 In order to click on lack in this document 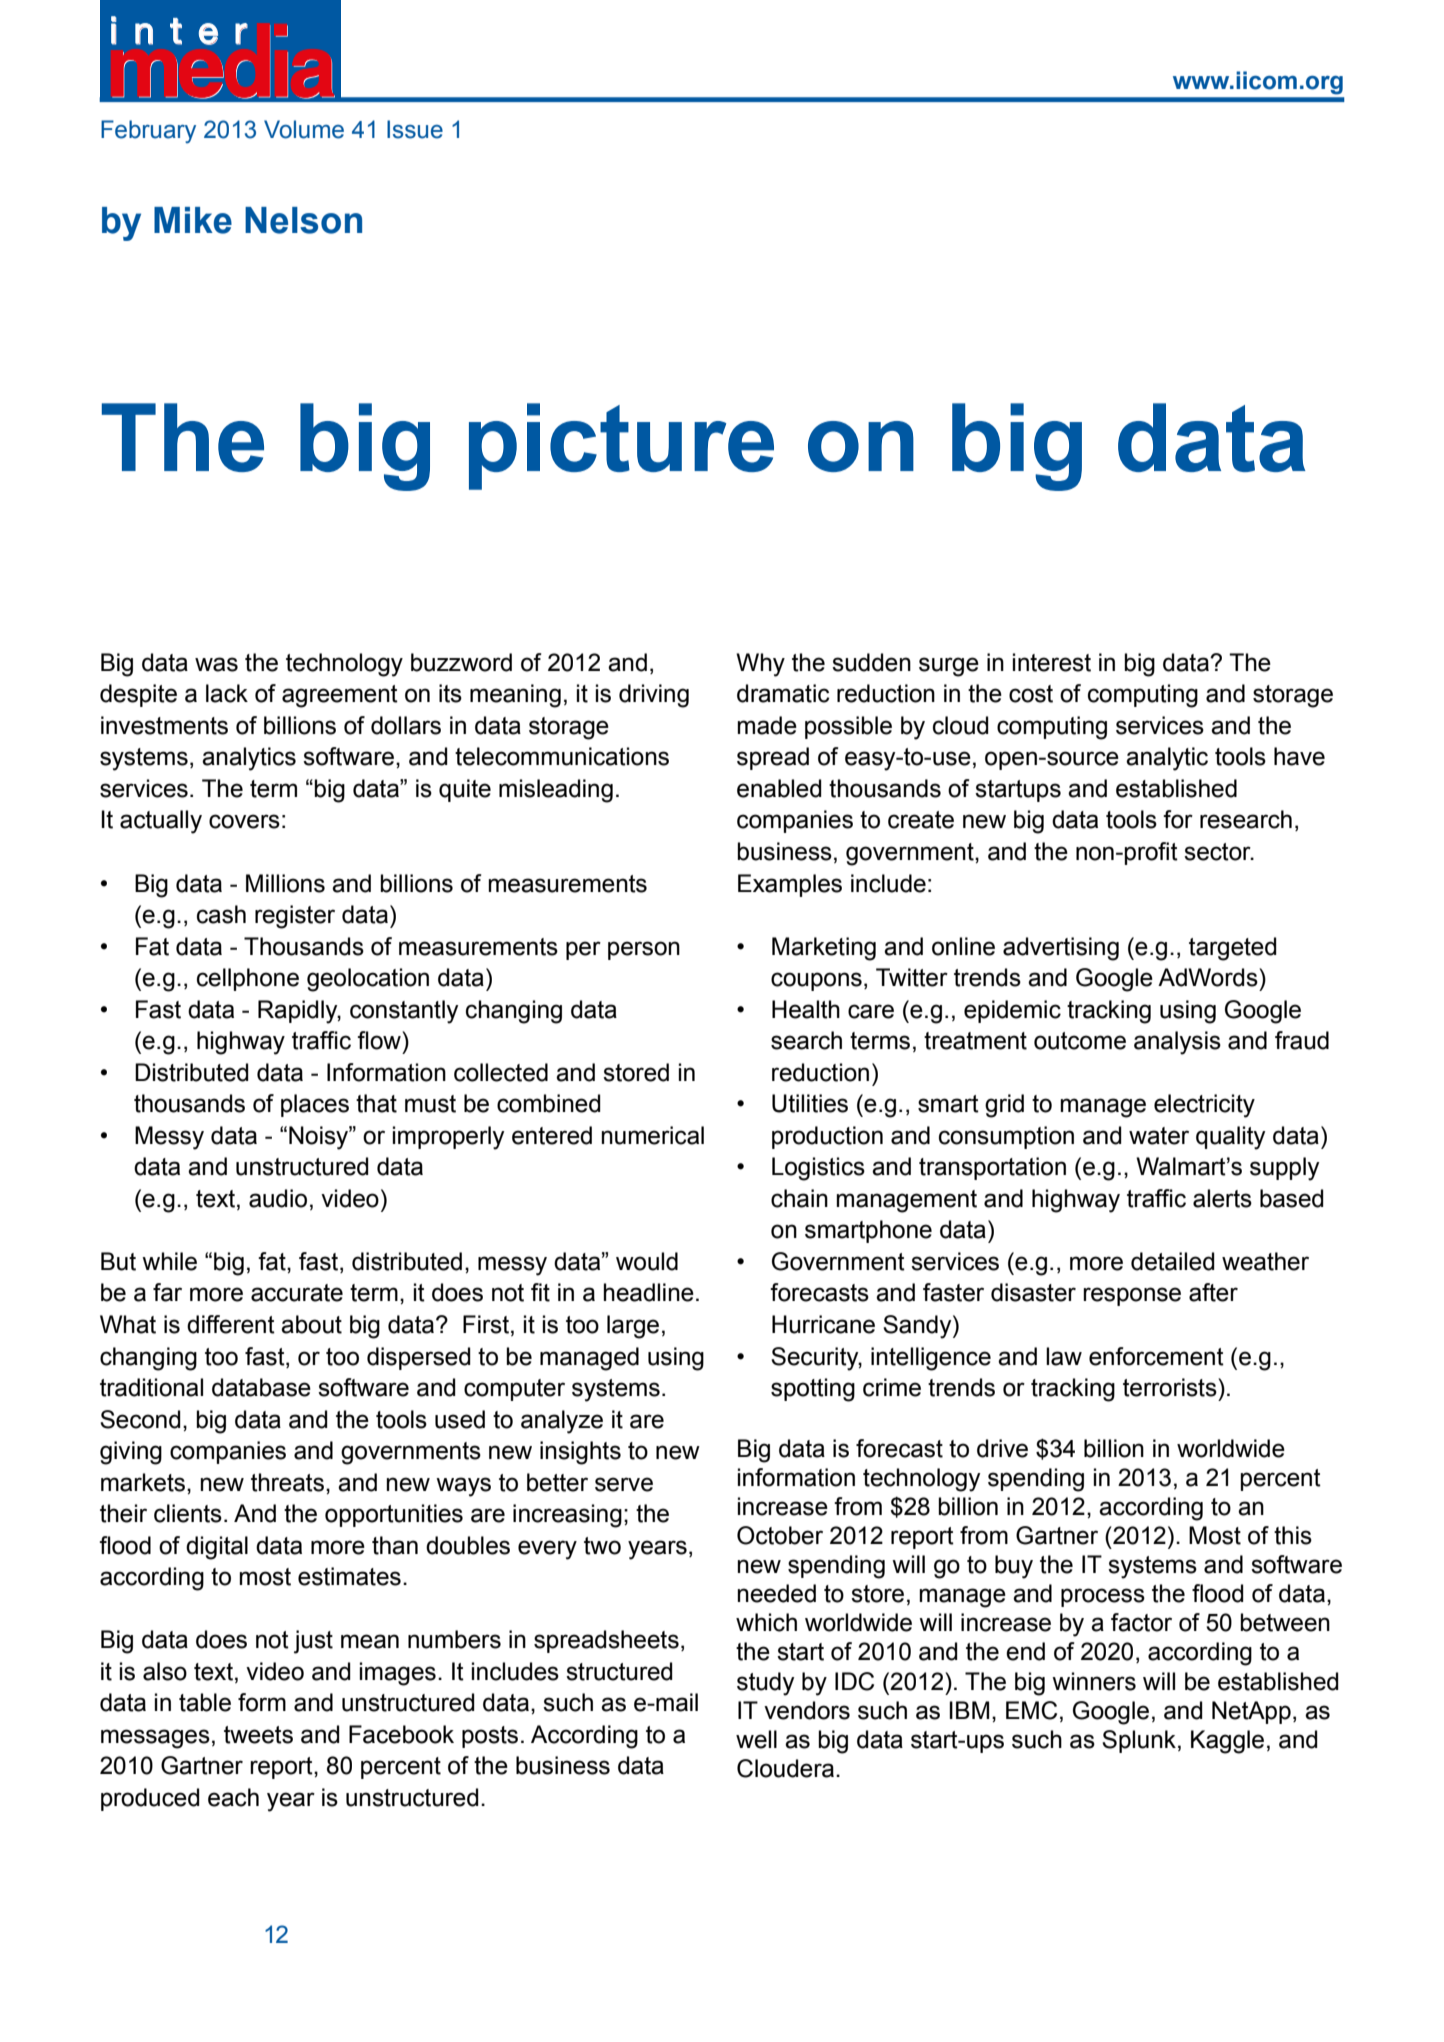, I will do `click(227, 693)`.
